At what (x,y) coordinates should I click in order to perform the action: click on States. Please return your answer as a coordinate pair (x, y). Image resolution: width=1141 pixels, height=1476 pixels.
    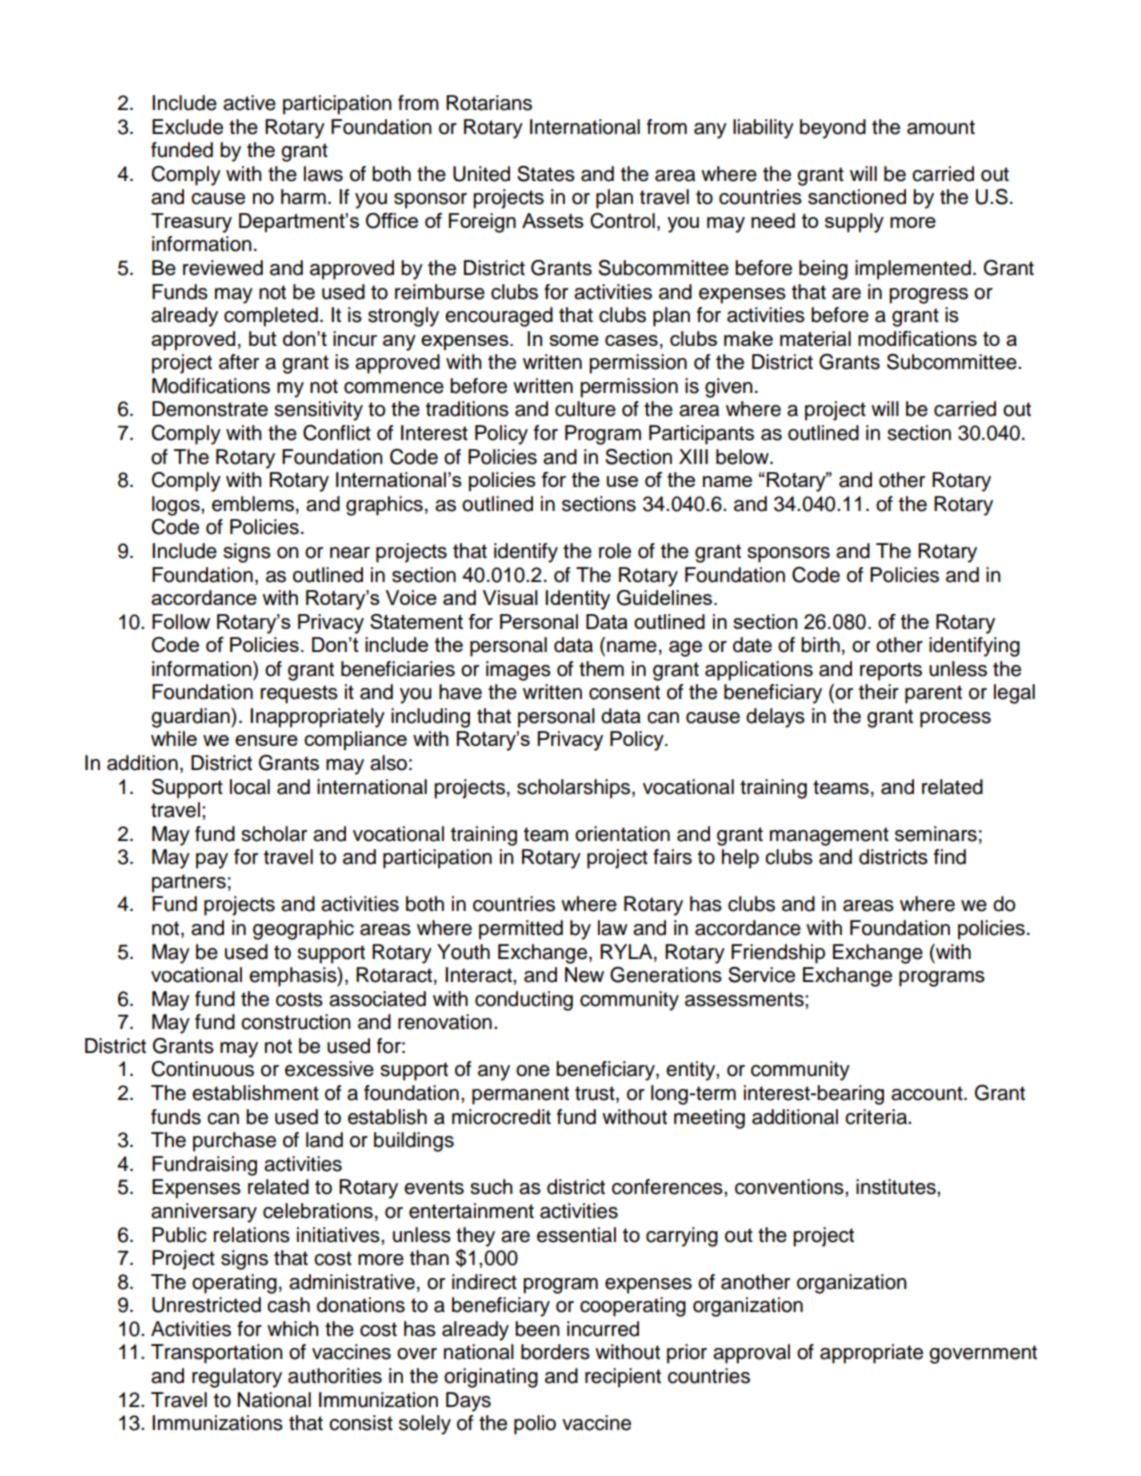
    Looking at the image, I should click on (546, 174).
